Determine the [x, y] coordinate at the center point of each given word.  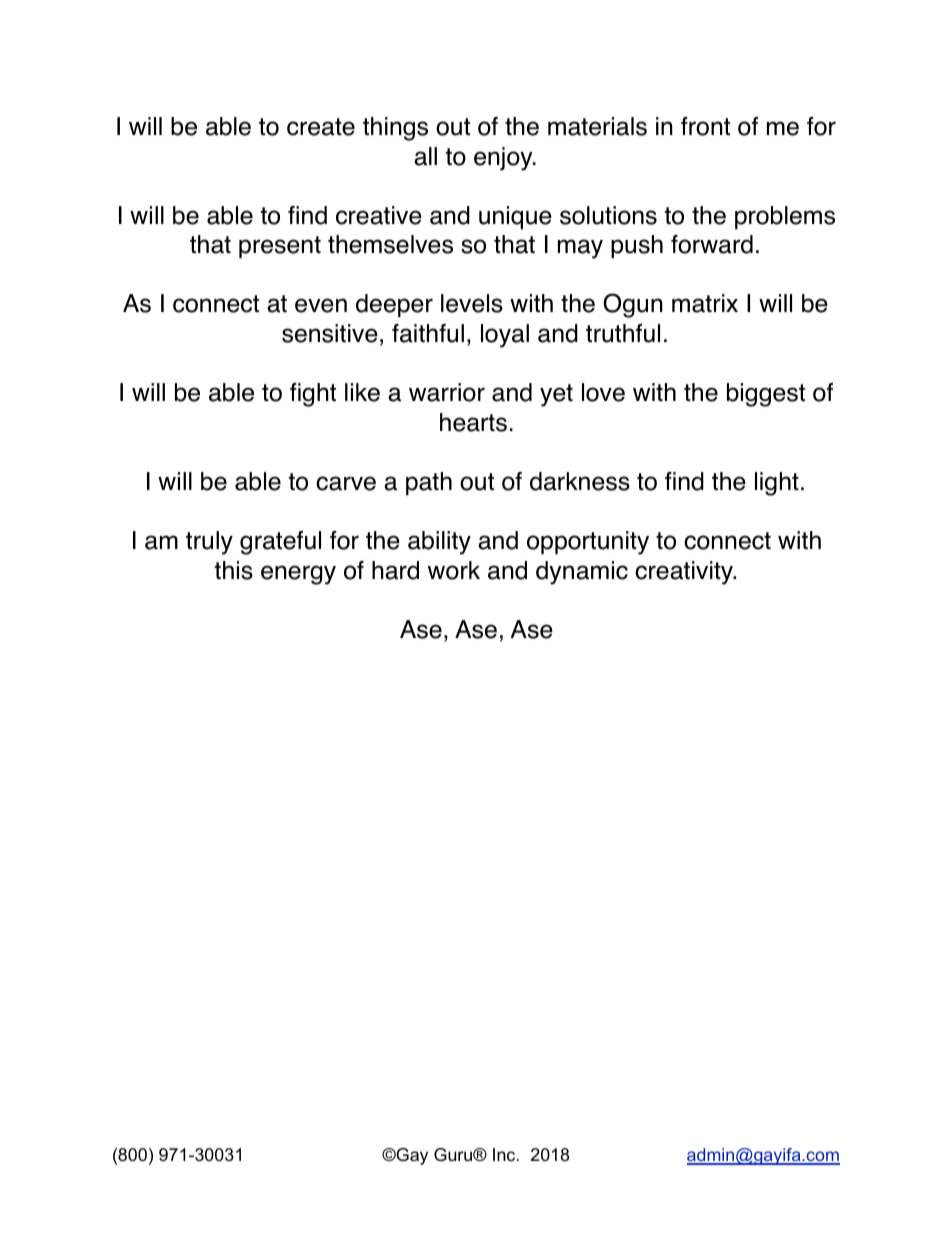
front [705, 126]
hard [395, 570]
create [321, 127]
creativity [685, 573]
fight [313, 395]
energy [298, 575]
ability [439, 543]
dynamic [582, 573]
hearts [473, 422]
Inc [505, 1154]
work [454, 570]
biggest [766, 395]
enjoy [504, 159]
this [233, 570]
